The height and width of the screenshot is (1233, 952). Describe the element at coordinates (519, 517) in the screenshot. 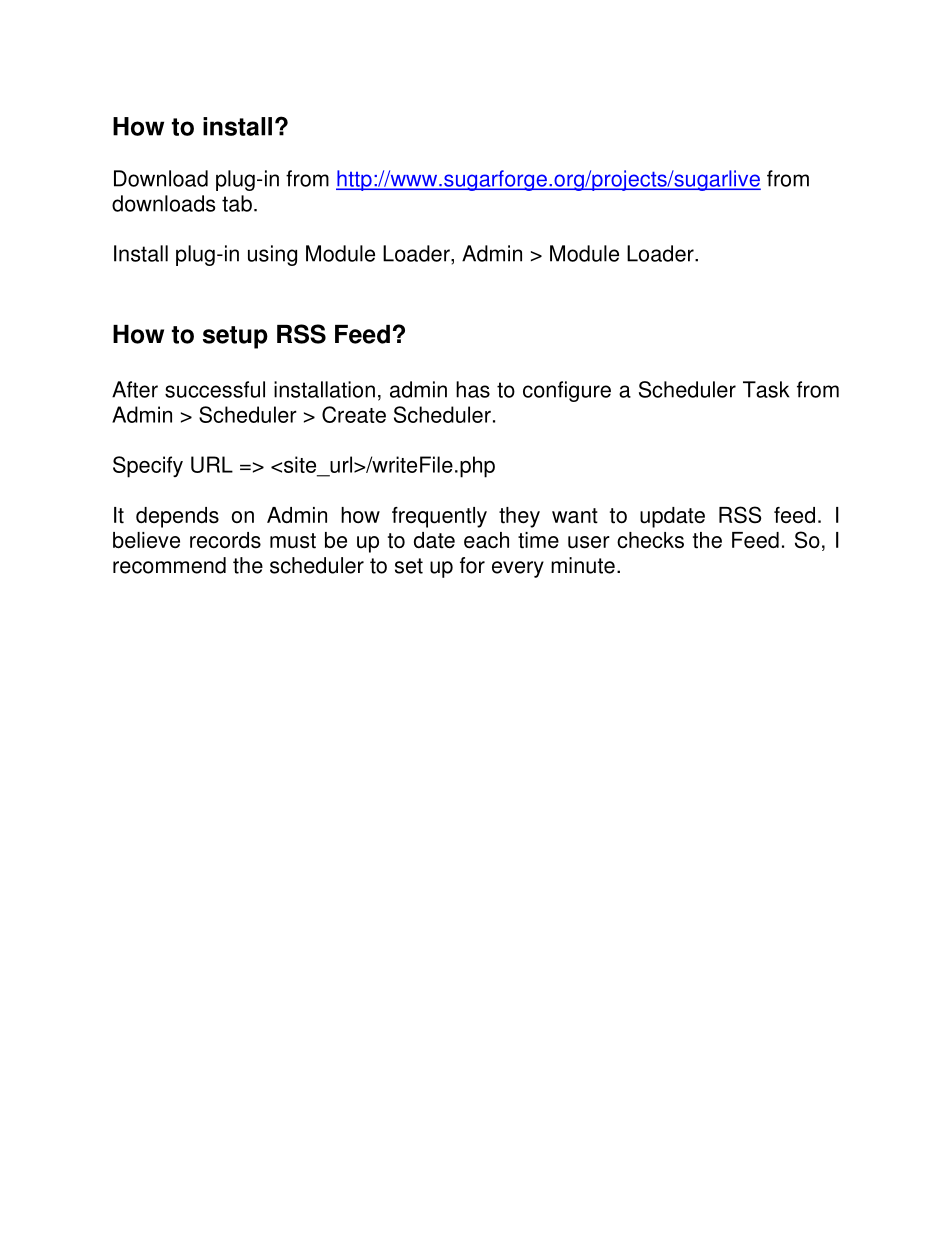

I see `they` at that location.
